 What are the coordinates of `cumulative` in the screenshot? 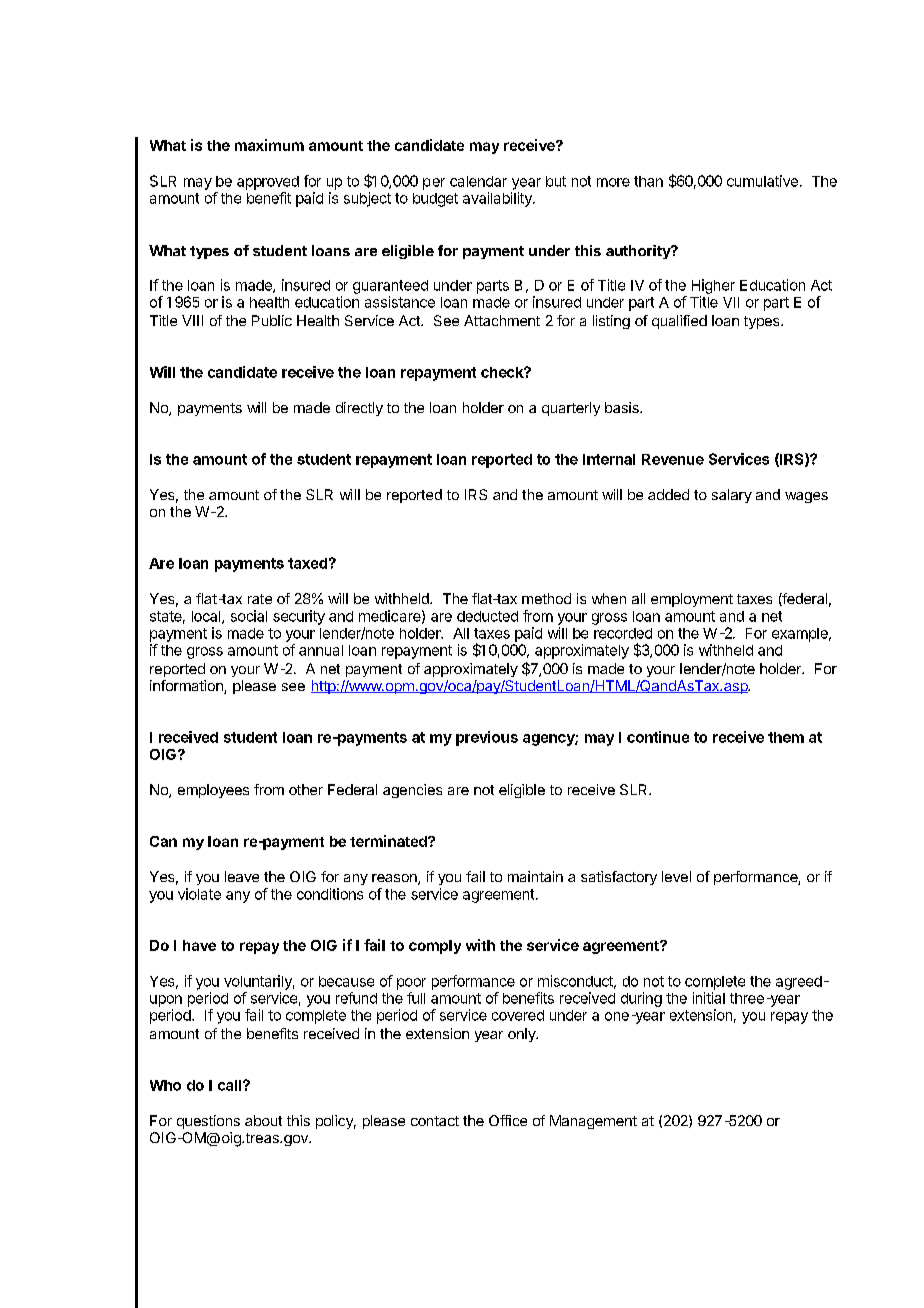 It's located at (762, 181).
